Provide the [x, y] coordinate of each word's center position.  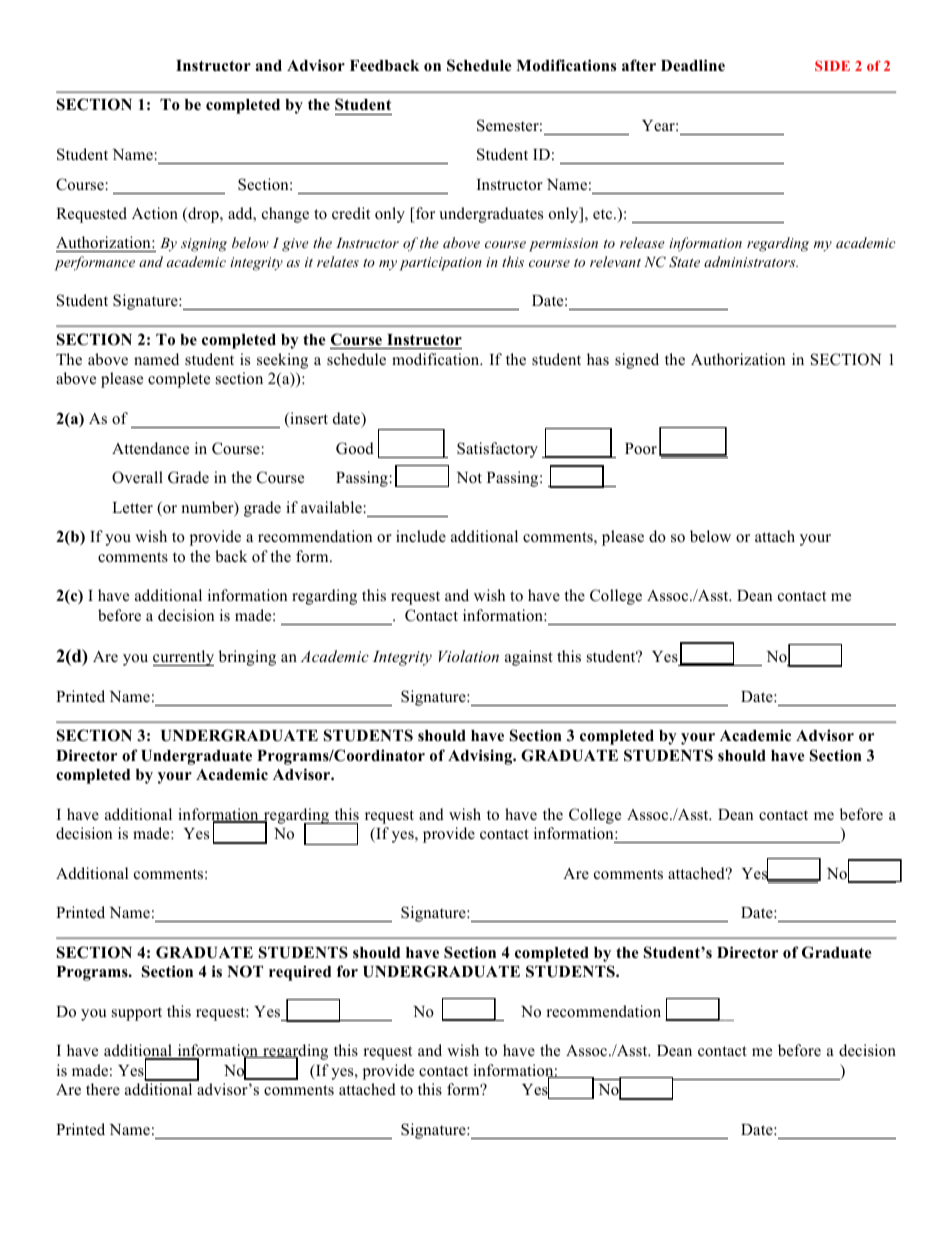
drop [203, 215]
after [639, 65]
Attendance [150, 448]
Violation [469, 656]
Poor [641, 449]
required [300, 973]
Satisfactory [497, 450]
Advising [481, 757]
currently [183, 658]
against [529, 658]
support [137, 1014]
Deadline [693, 65]
